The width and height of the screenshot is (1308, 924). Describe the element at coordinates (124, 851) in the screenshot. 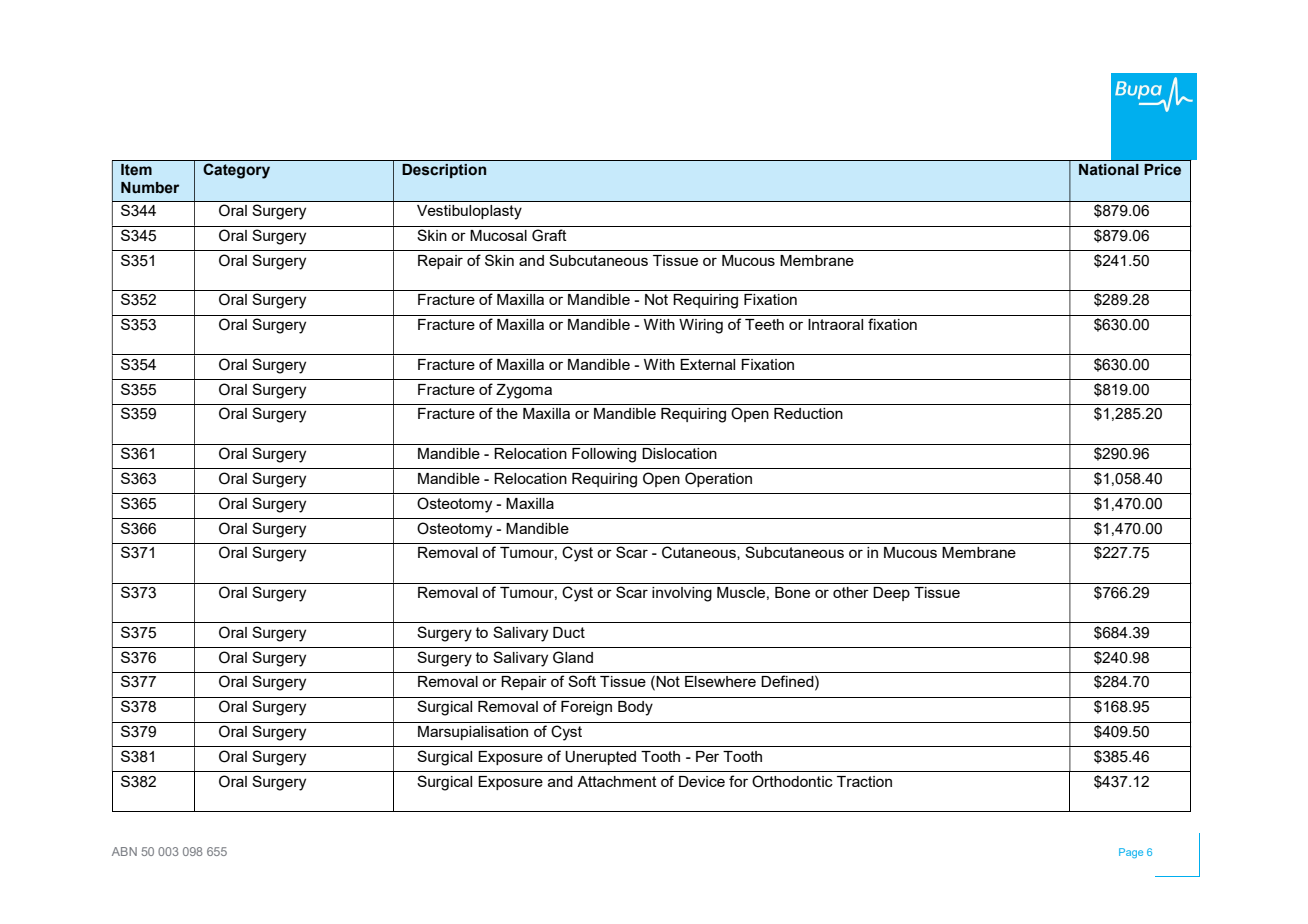

I see `ABN` at that location.
